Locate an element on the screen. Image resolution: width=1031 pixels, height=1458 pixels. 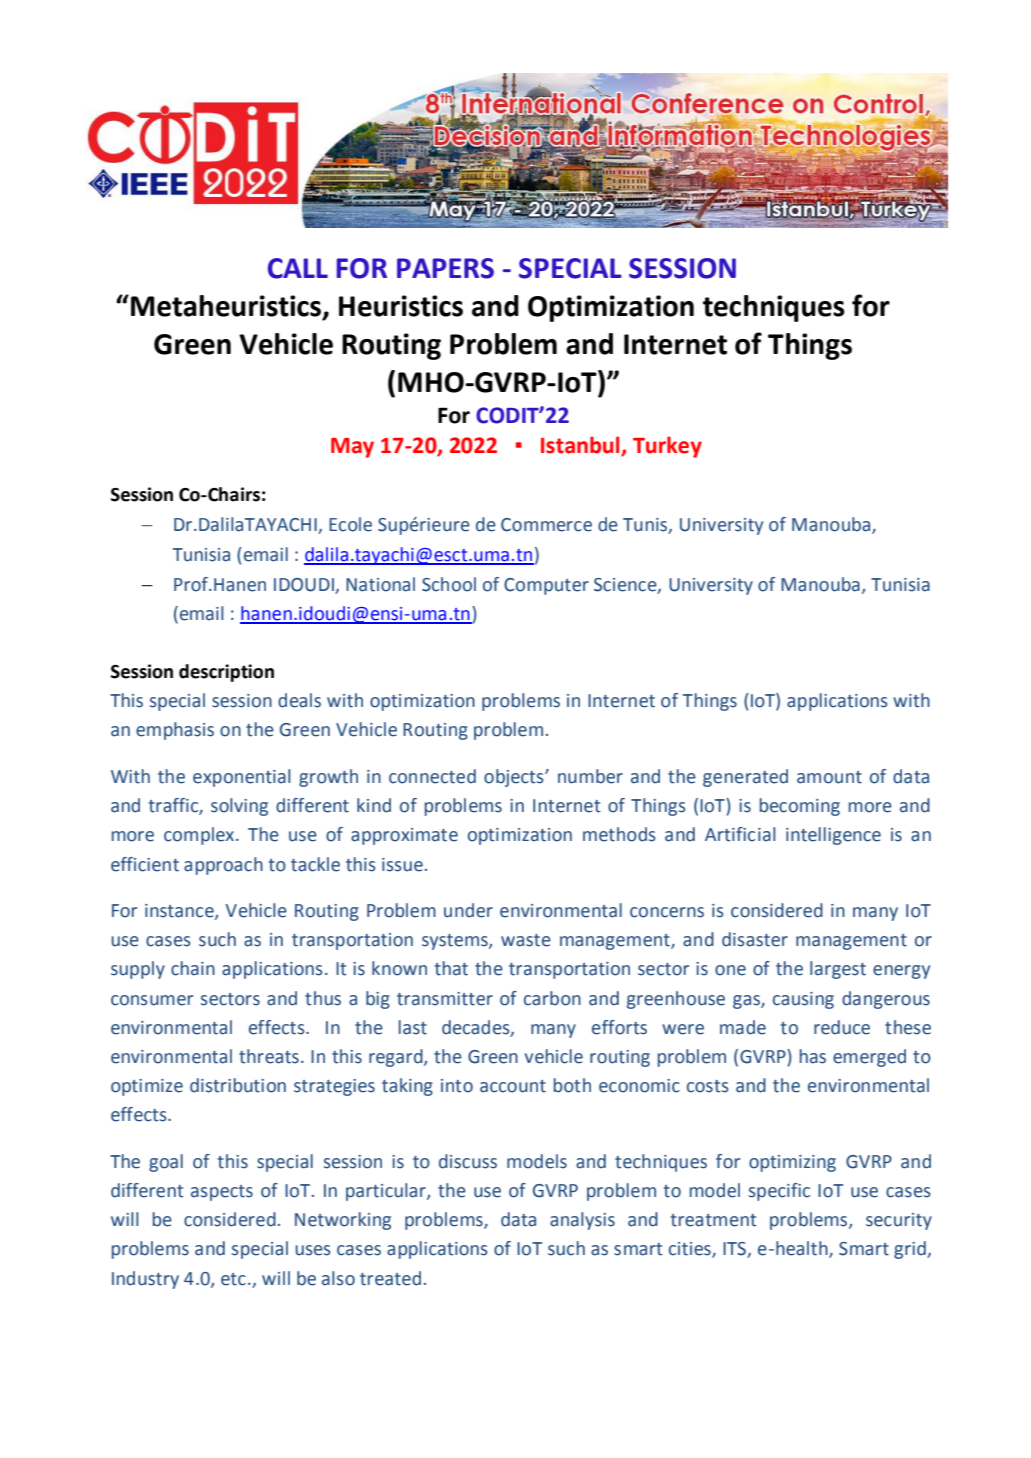
Istanbul is located at coordinates (581, 446).
